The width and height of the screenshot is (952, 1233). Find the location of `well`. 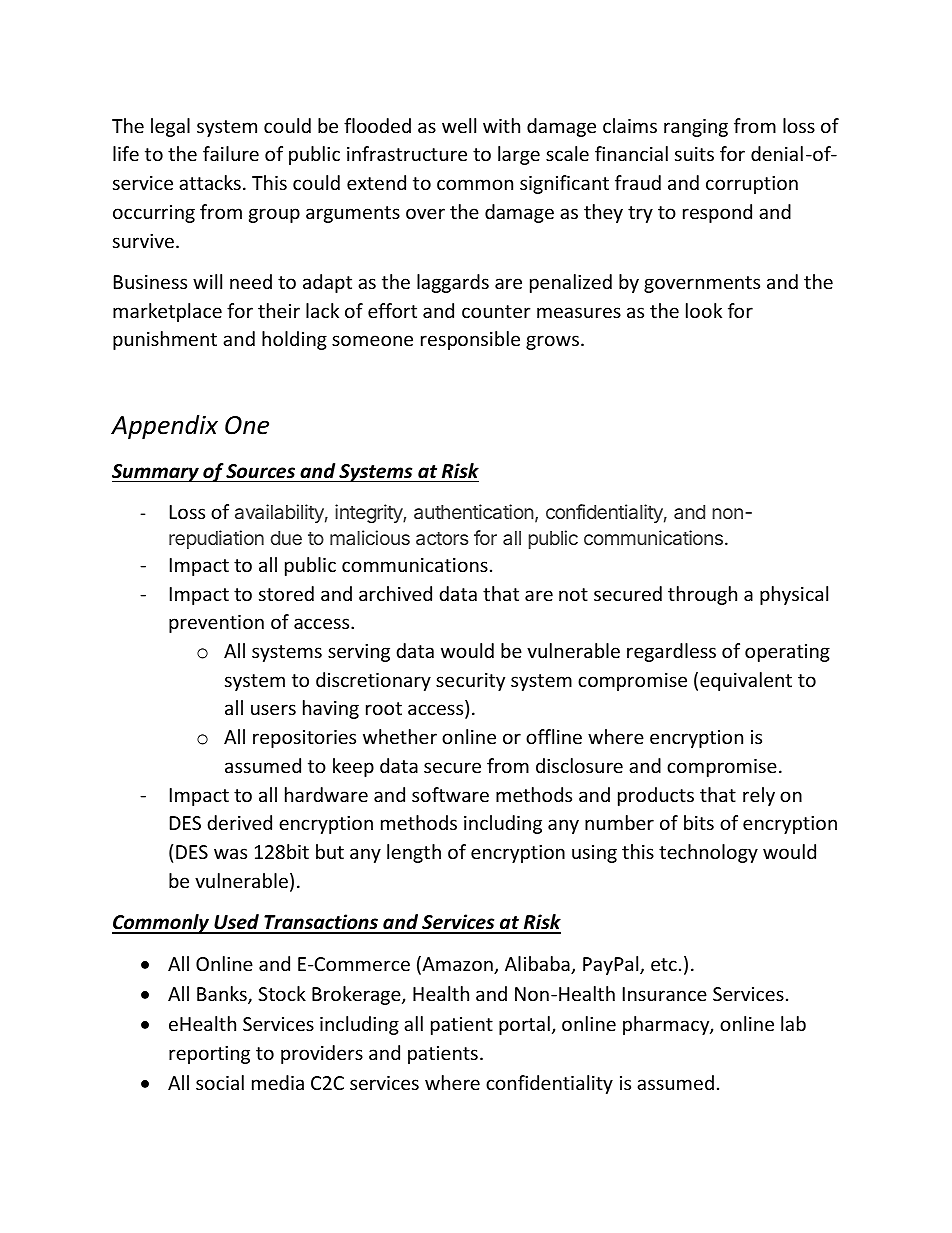

well is located at coordinates (459, 125).
